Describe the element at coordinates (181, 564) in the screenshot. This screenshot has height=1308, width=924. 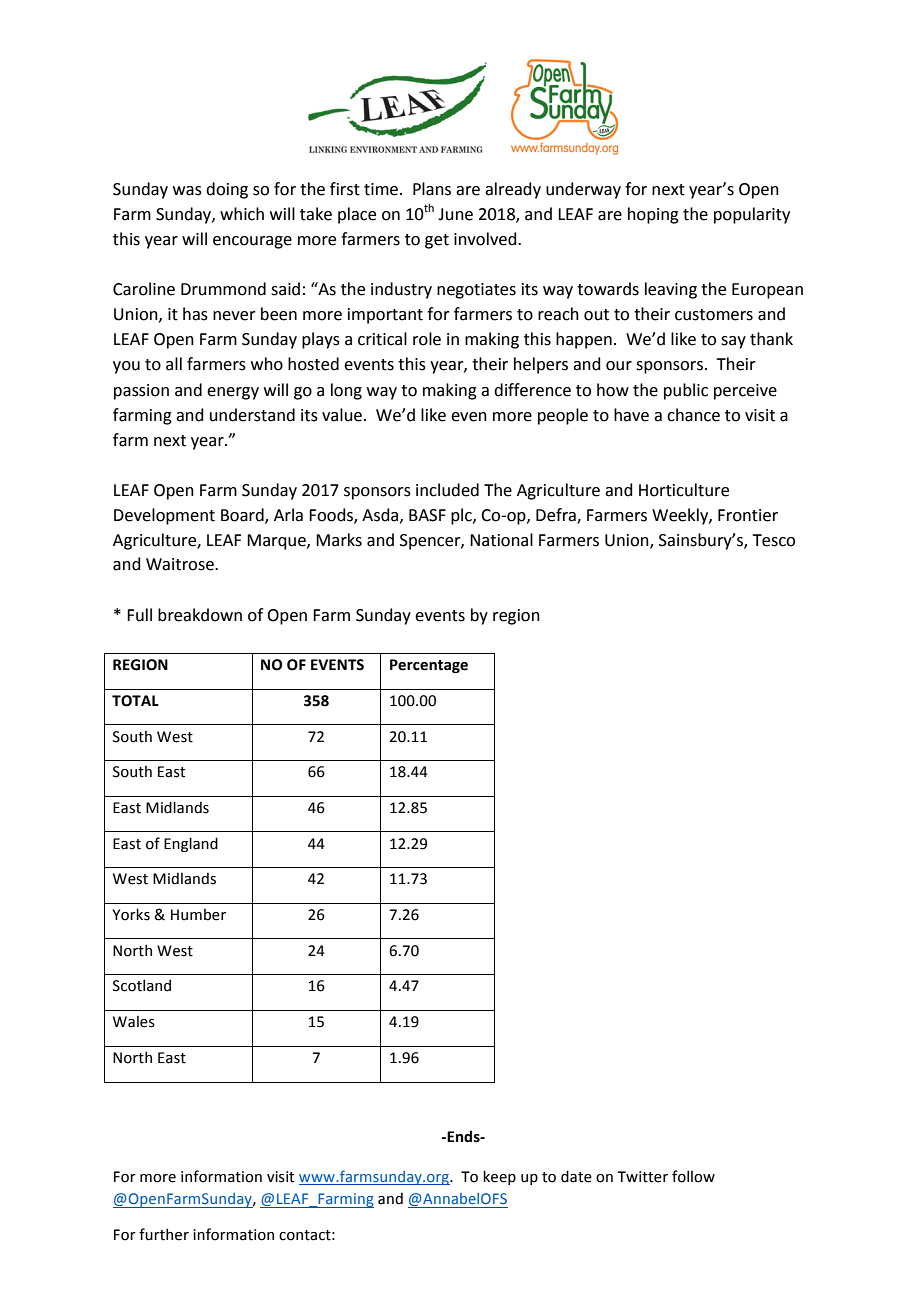
I see `Waitrose` at that location.
